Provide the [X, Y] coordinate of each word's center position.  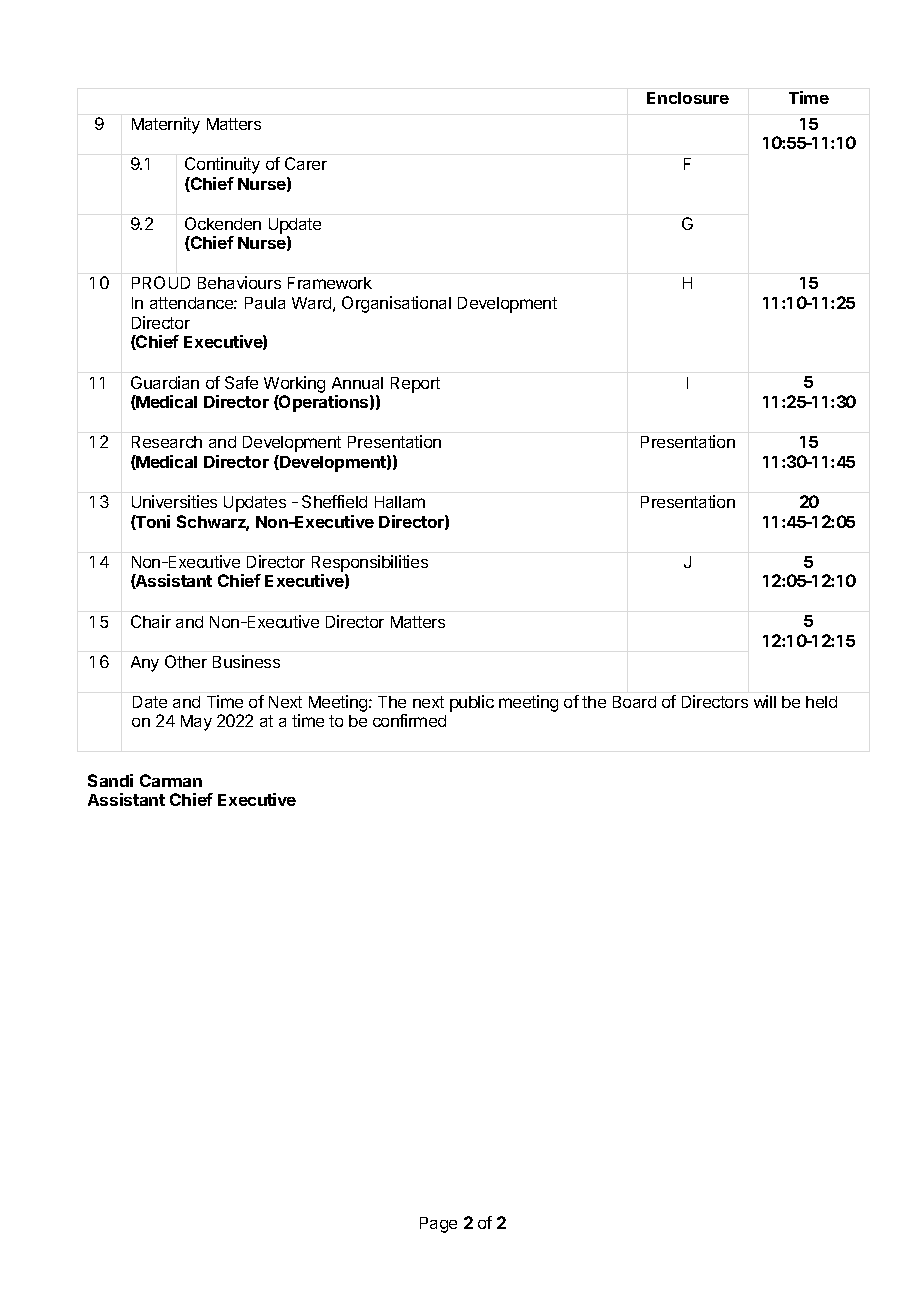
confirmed [409, 720]
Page [438, 1225]
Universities [174, 501]
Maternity [166, 125]
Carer [306, 163]
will [765, 701]
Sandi [110, 780]
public [472, 703]
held [821, 702]
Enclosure [688, 98]
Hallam [400, 502]
